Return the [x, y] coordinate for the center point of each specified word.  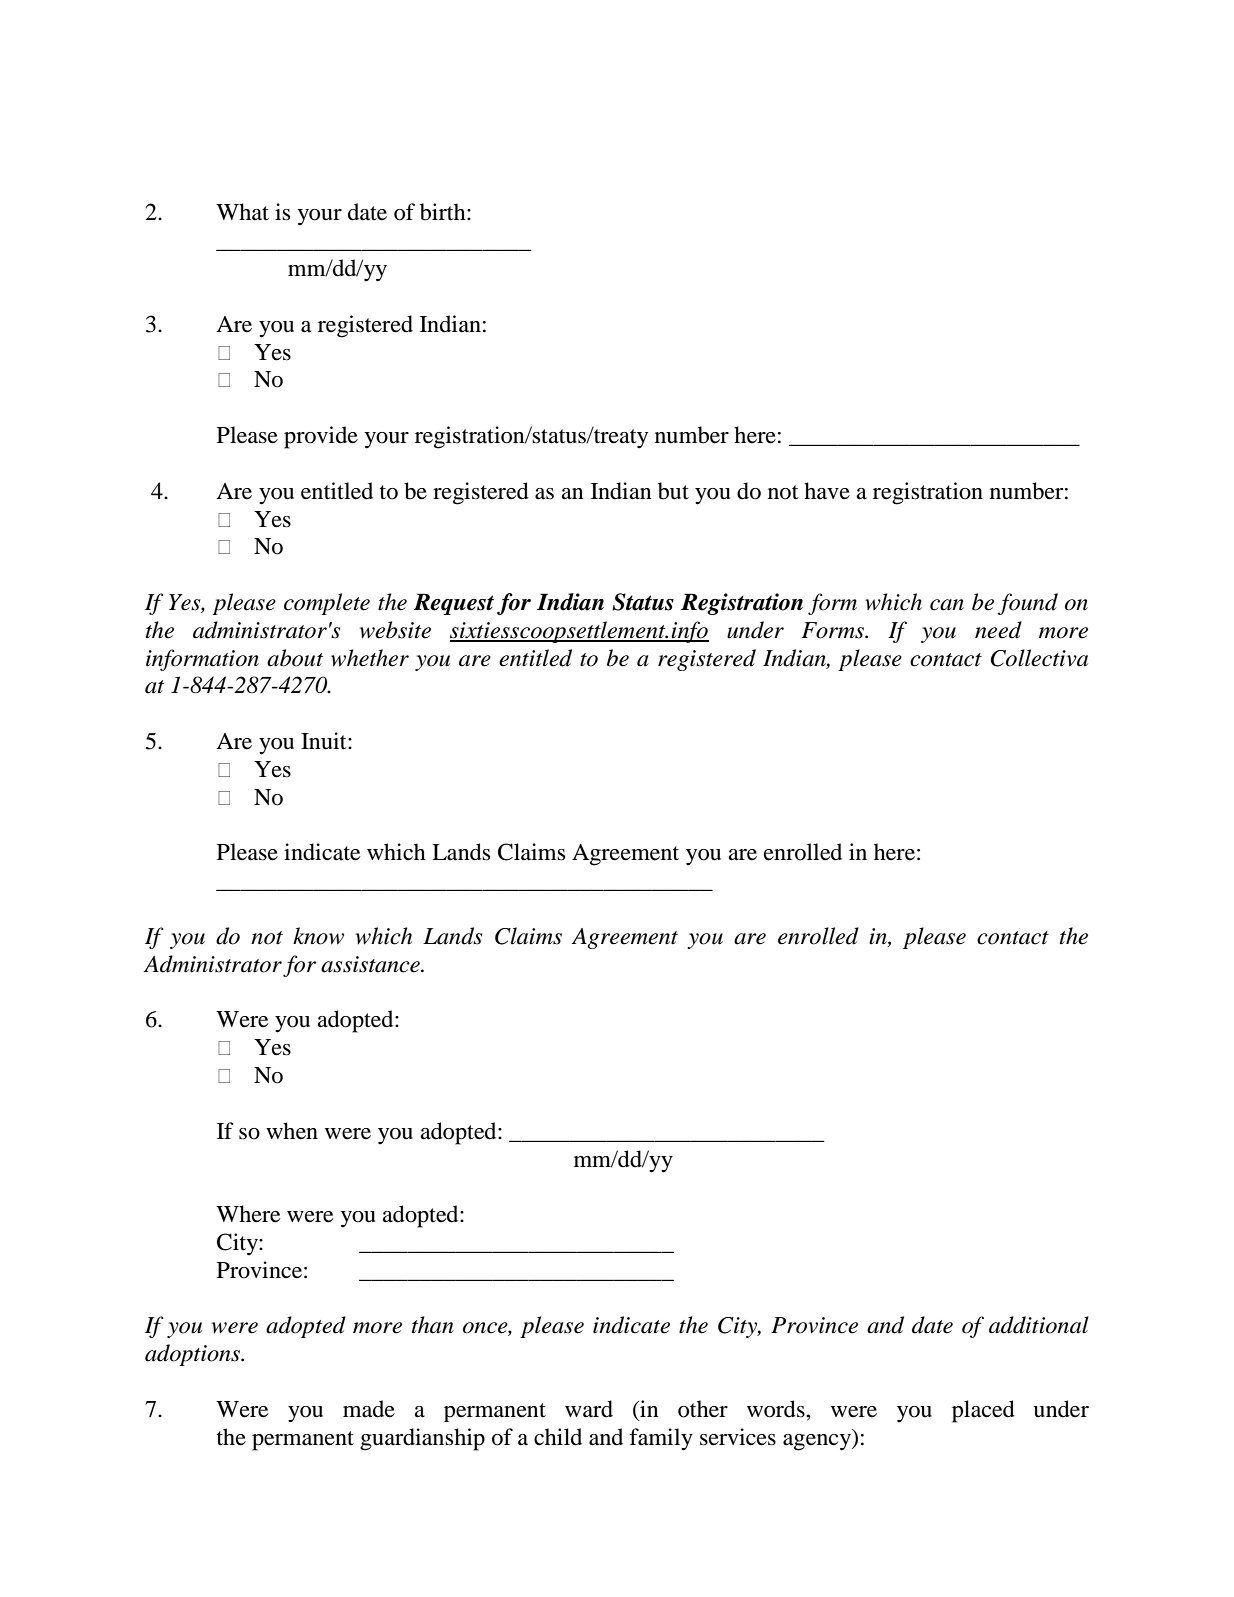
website [395, 630]
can [947, 605]
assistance [371, 964]
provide [321, 437]
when [292, 1131]
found [1028, 604]
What [242, 212]
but [673, 491]
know [318, 936]
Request [454, 604]
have [827, 491]
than [433, 1325]
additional [1039, 1325]
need [998, 630]
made [369, 1409]
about [295, 658]
